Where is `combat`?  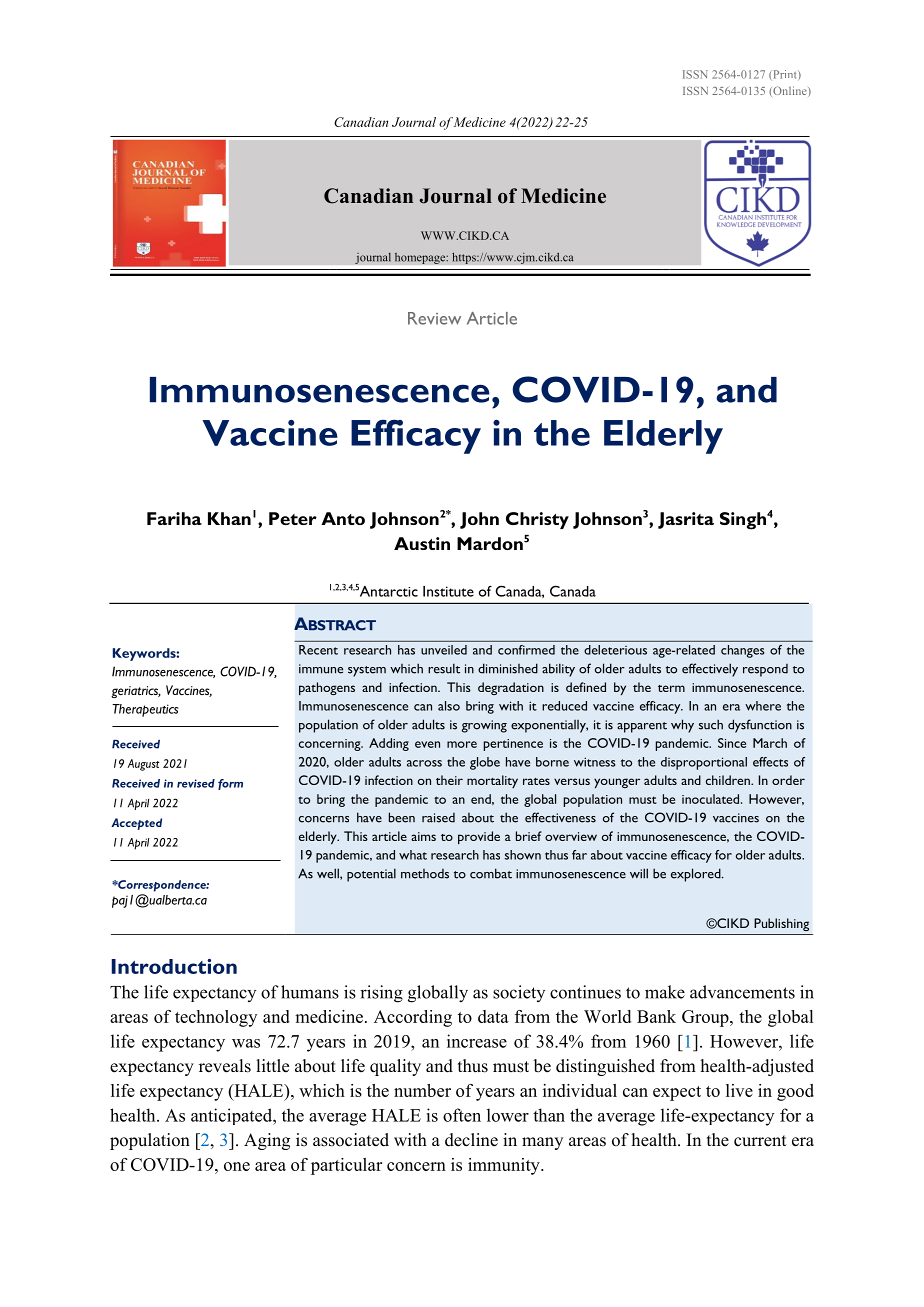 combat is located at coordinates (491, 873).
